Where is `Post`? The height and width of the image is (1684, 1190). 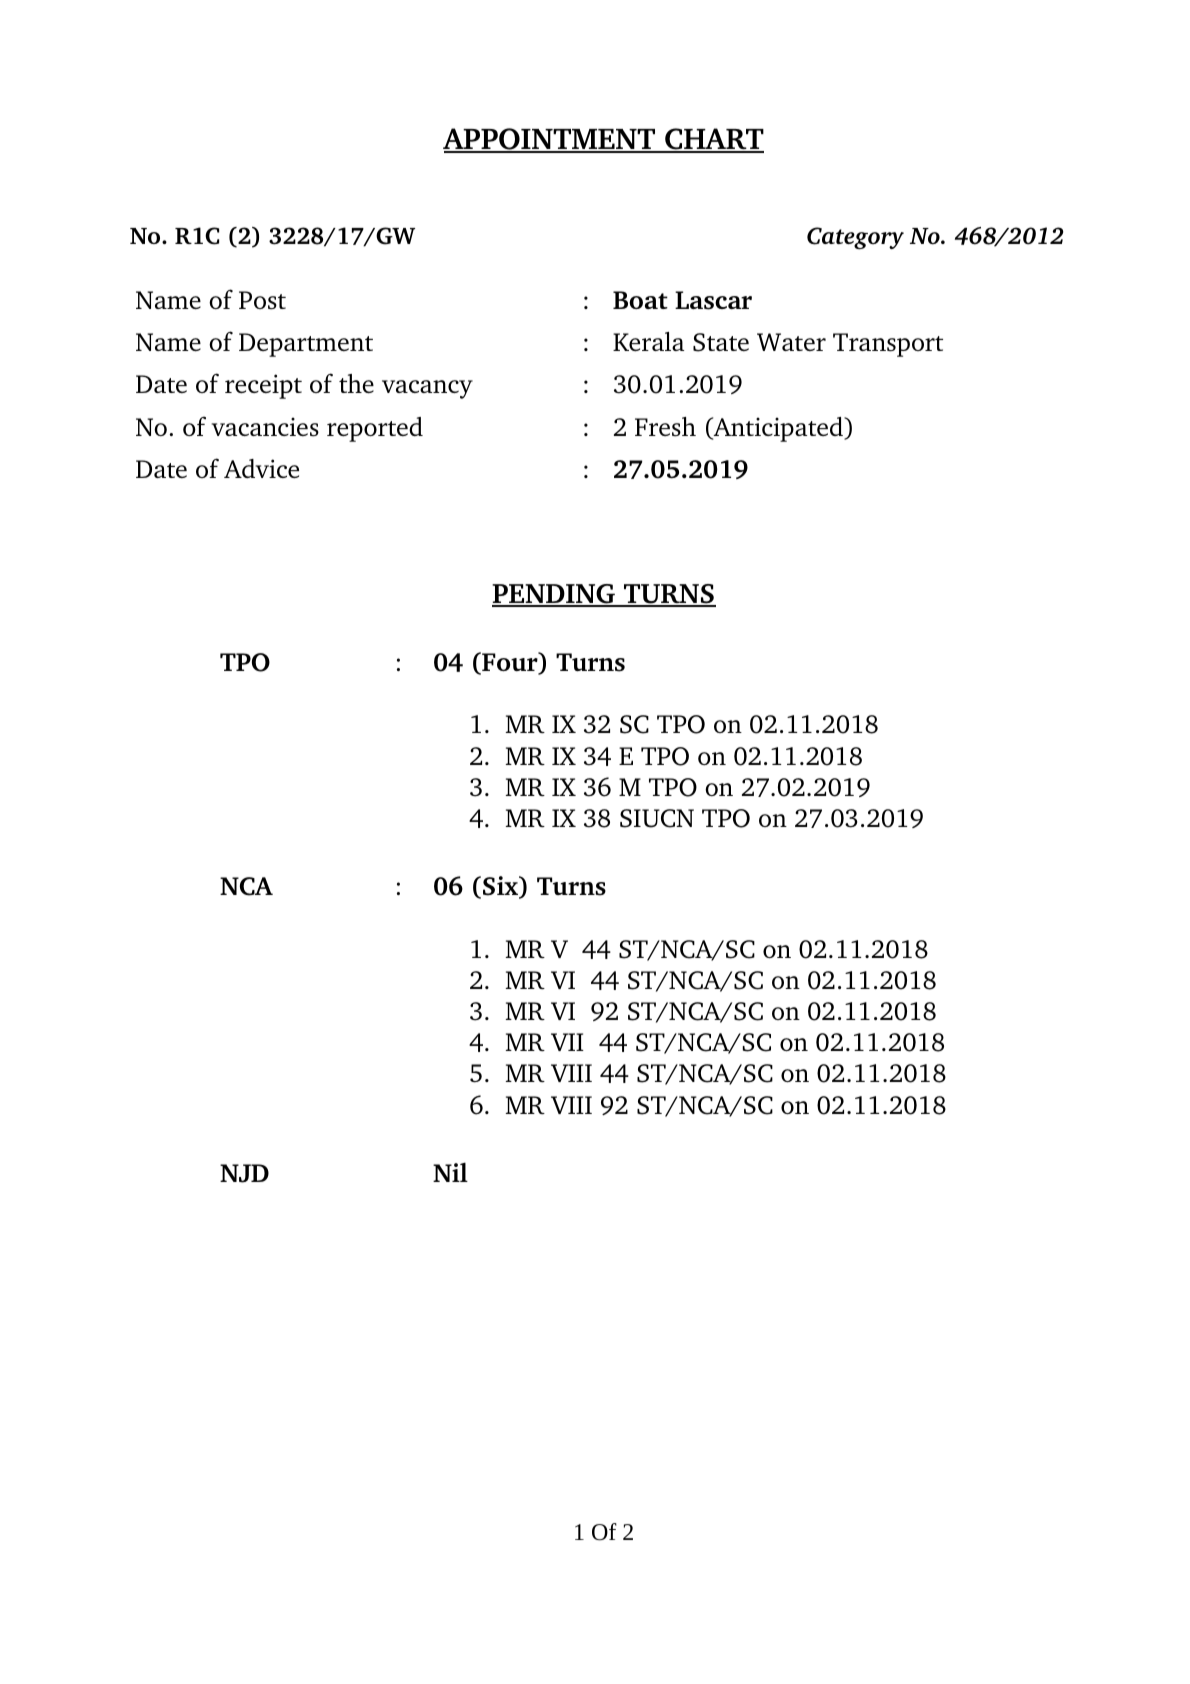 Post is located at coordinates (262, 300).
